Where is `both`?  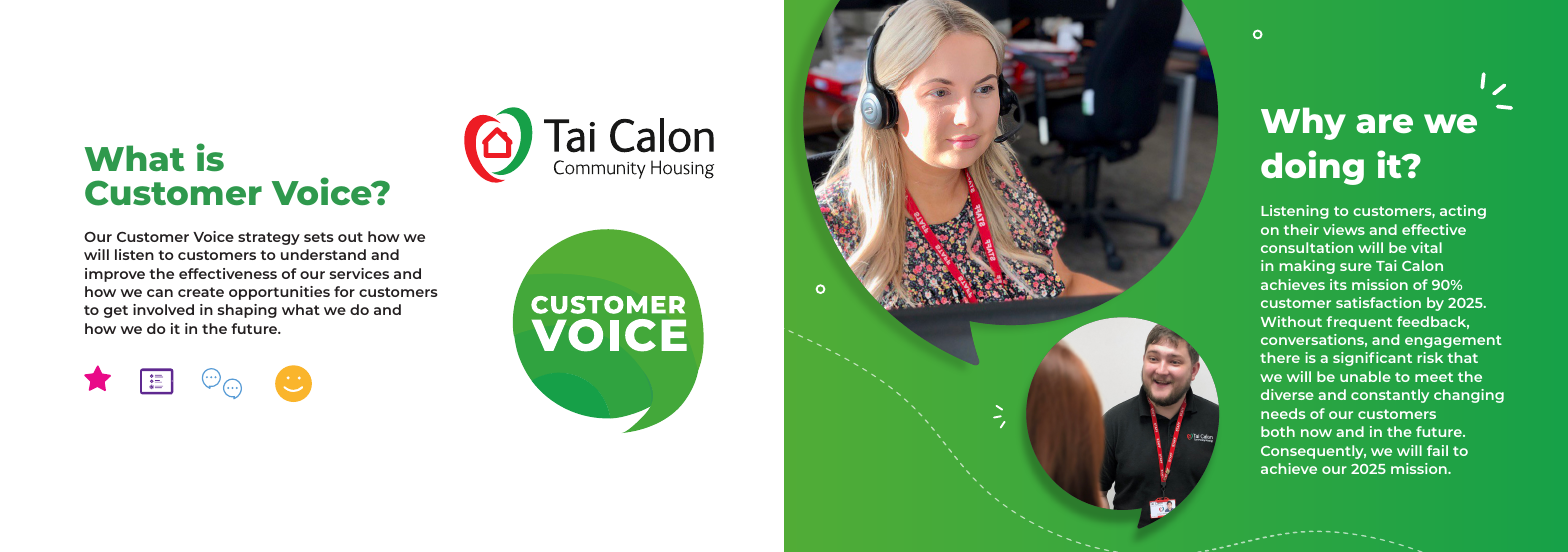
both is located at coordinates (1278, 431).
